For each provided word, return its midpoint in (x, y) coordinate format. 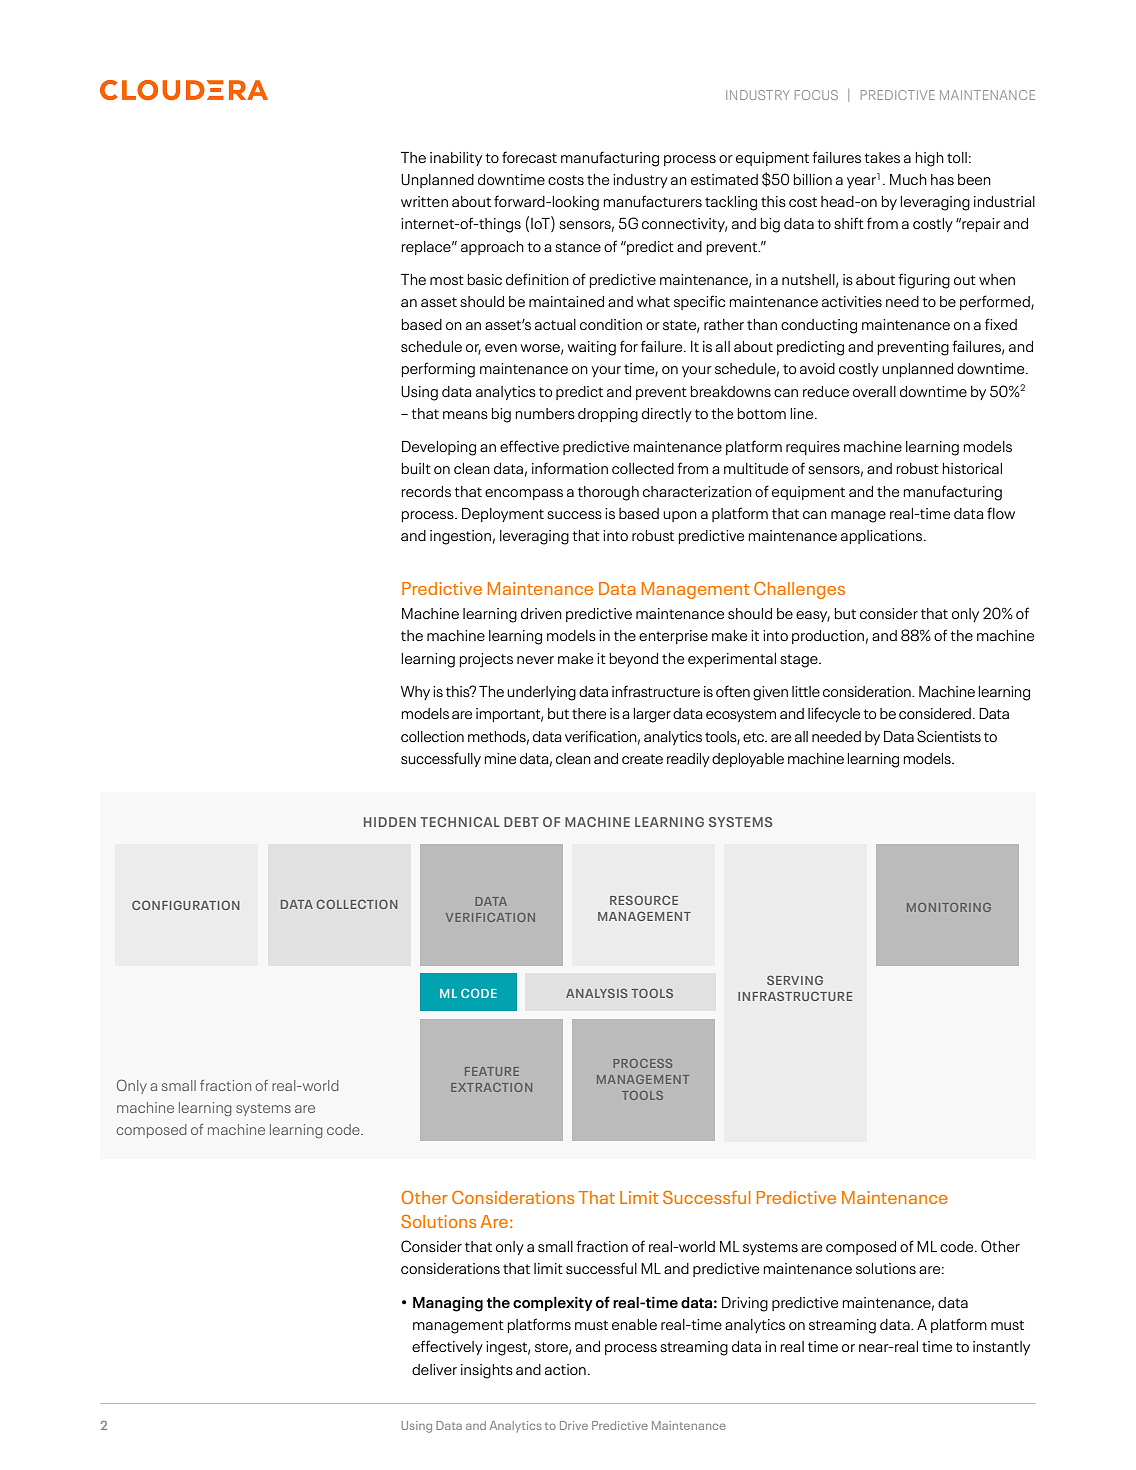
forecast (529, 157)
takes (882, 157)
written (424, 201)
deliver (434, 1369)
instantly (1001, 1348)
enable (634, 1324)
